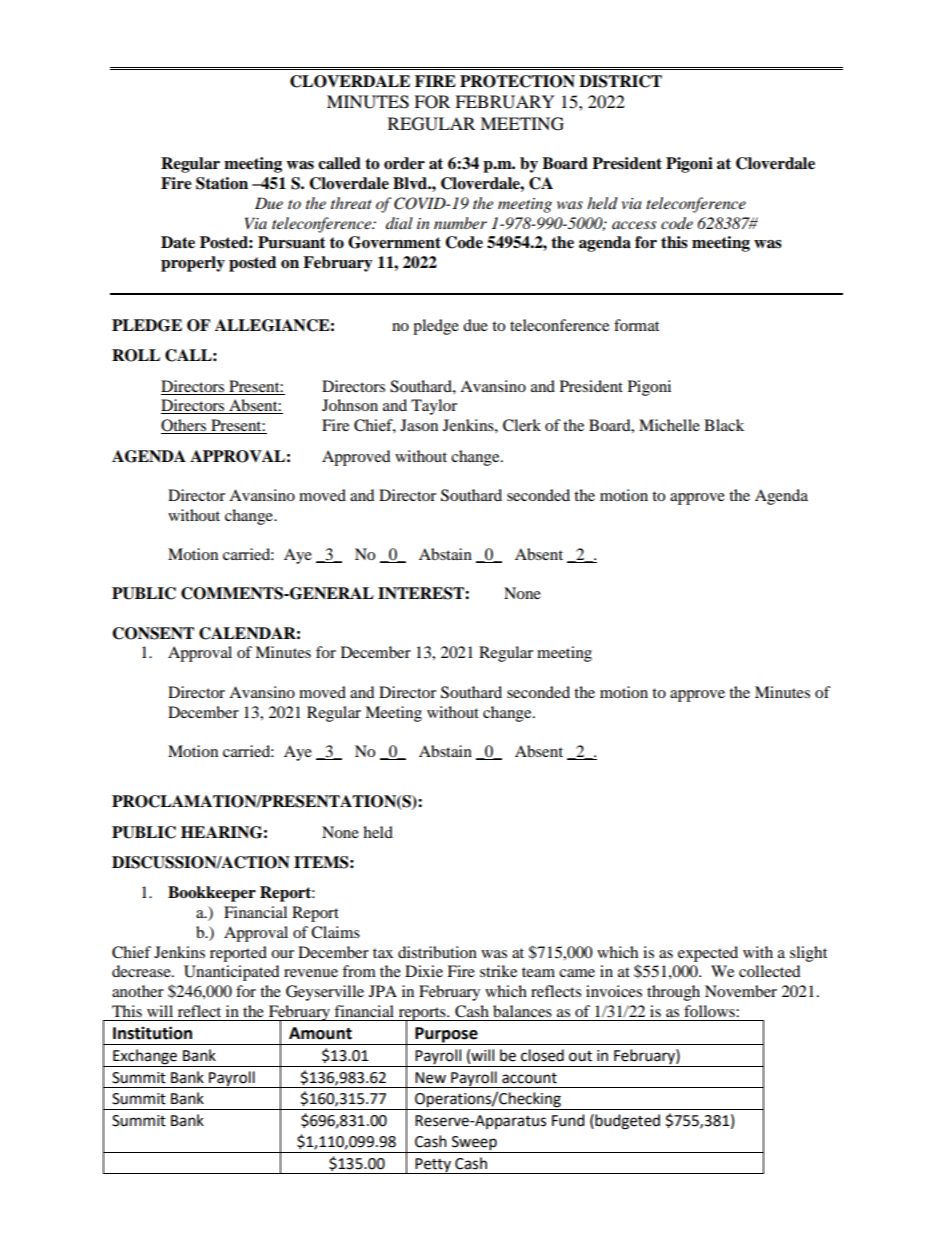 This screenshot has width=952, height=1233. Describe the element at coordinates (153, 633) in the screenshot. I see `CONSENT` at that location.
